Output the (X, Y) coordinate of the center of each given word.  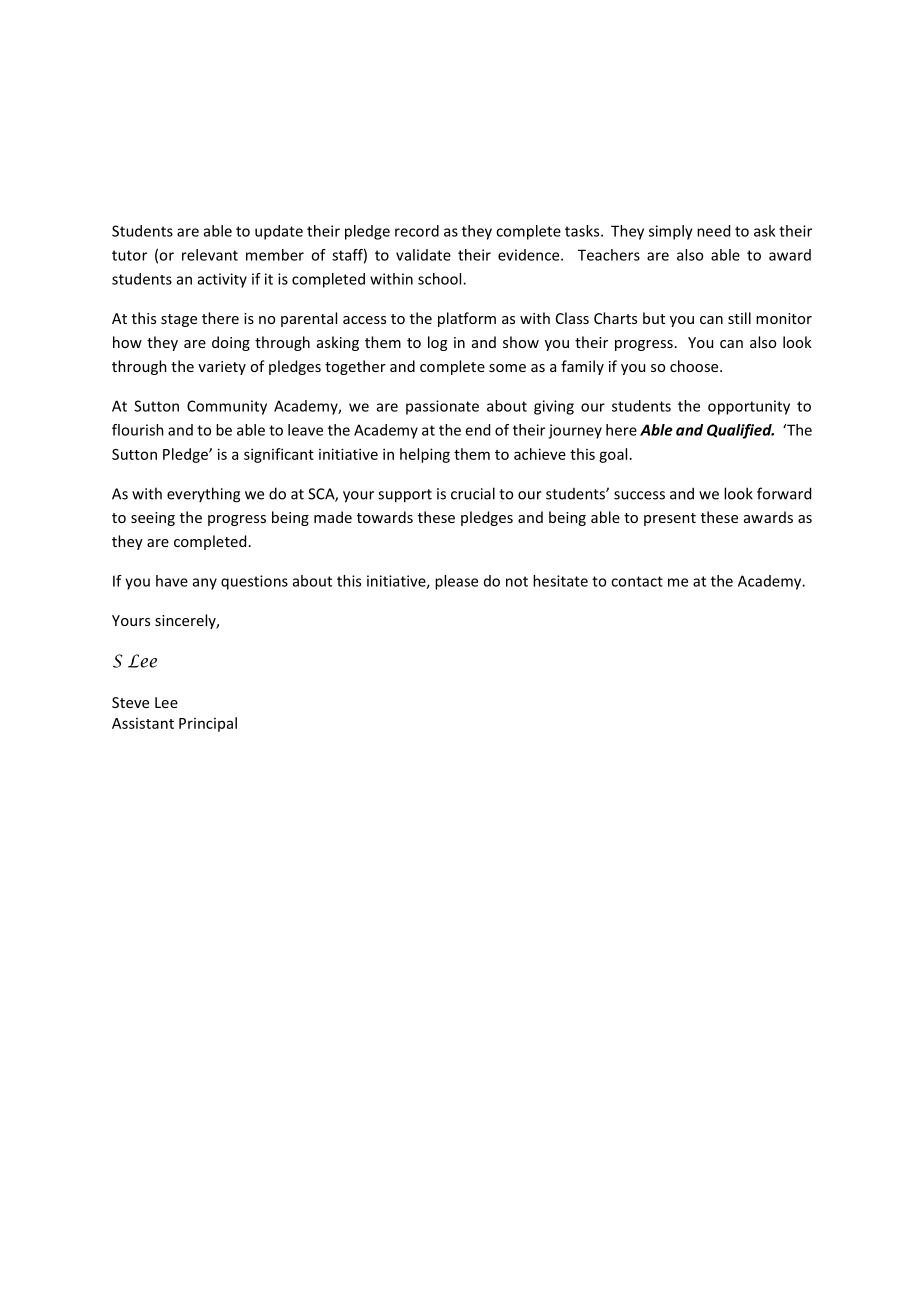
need (713, 231)
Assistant (143, 723)
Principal (208, 724)
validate (423, 255)
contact (637, 581)
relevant (210, 255)
